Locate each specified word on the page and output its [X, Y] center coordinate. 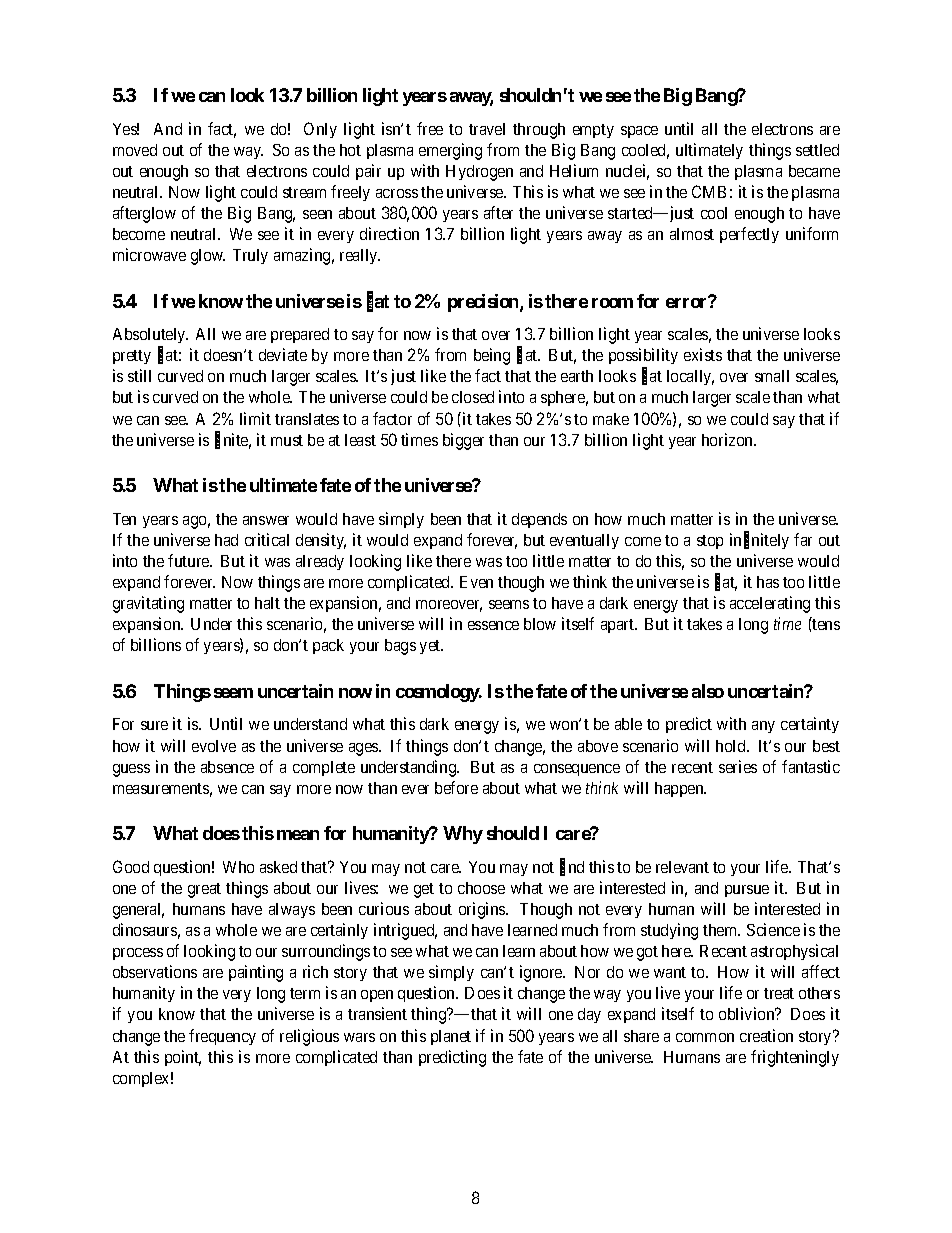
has [768, 582]
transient [377, 1013]
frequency [222, 1037]
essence [493, 625]
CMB [709, 191]
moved [135, 150]
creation [766, 1035]
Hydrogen [479, 173]
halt [267, 603]
